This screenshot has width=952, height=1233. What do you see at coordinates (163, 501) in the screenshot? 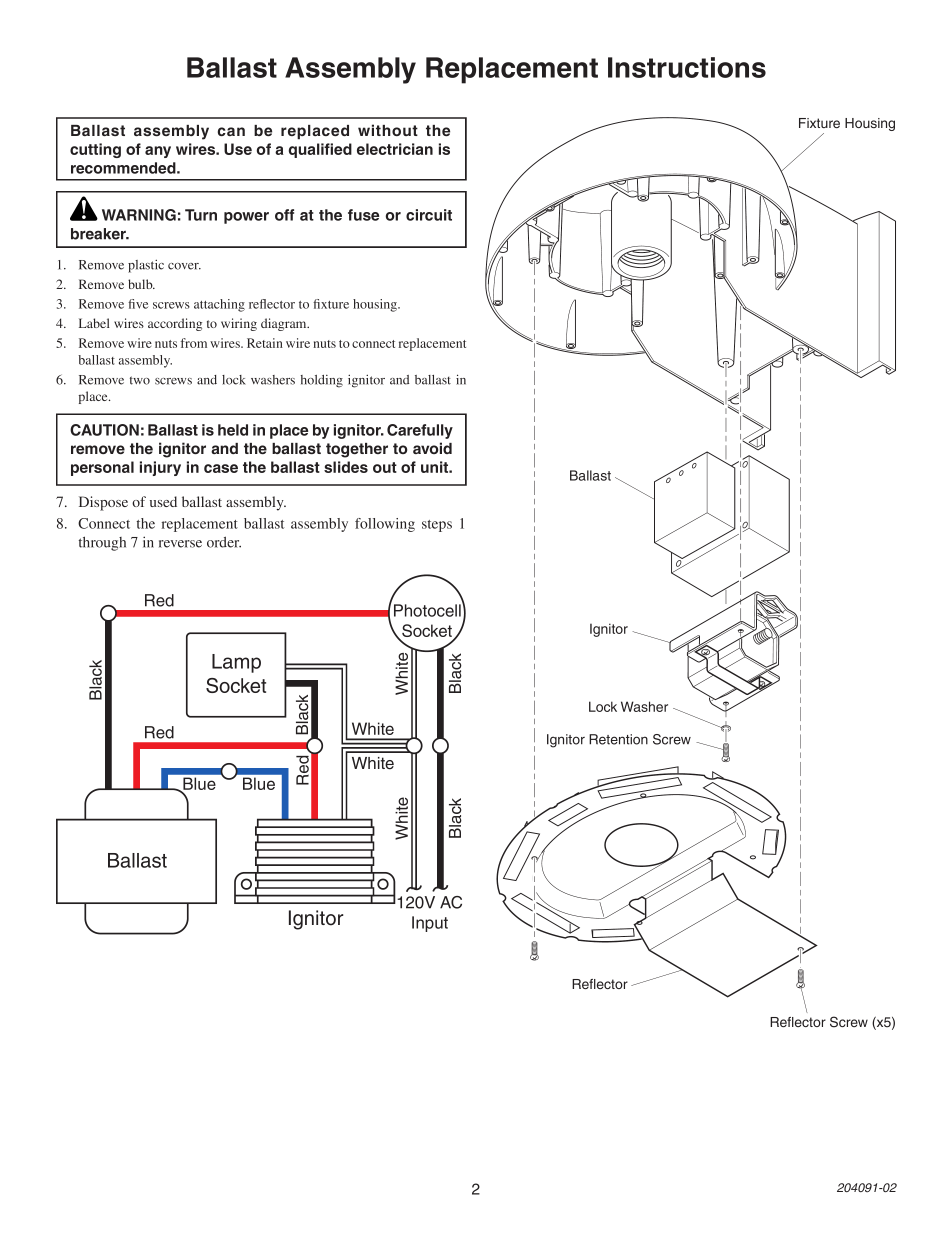
I see `used` at bounding box center [163, 501].
